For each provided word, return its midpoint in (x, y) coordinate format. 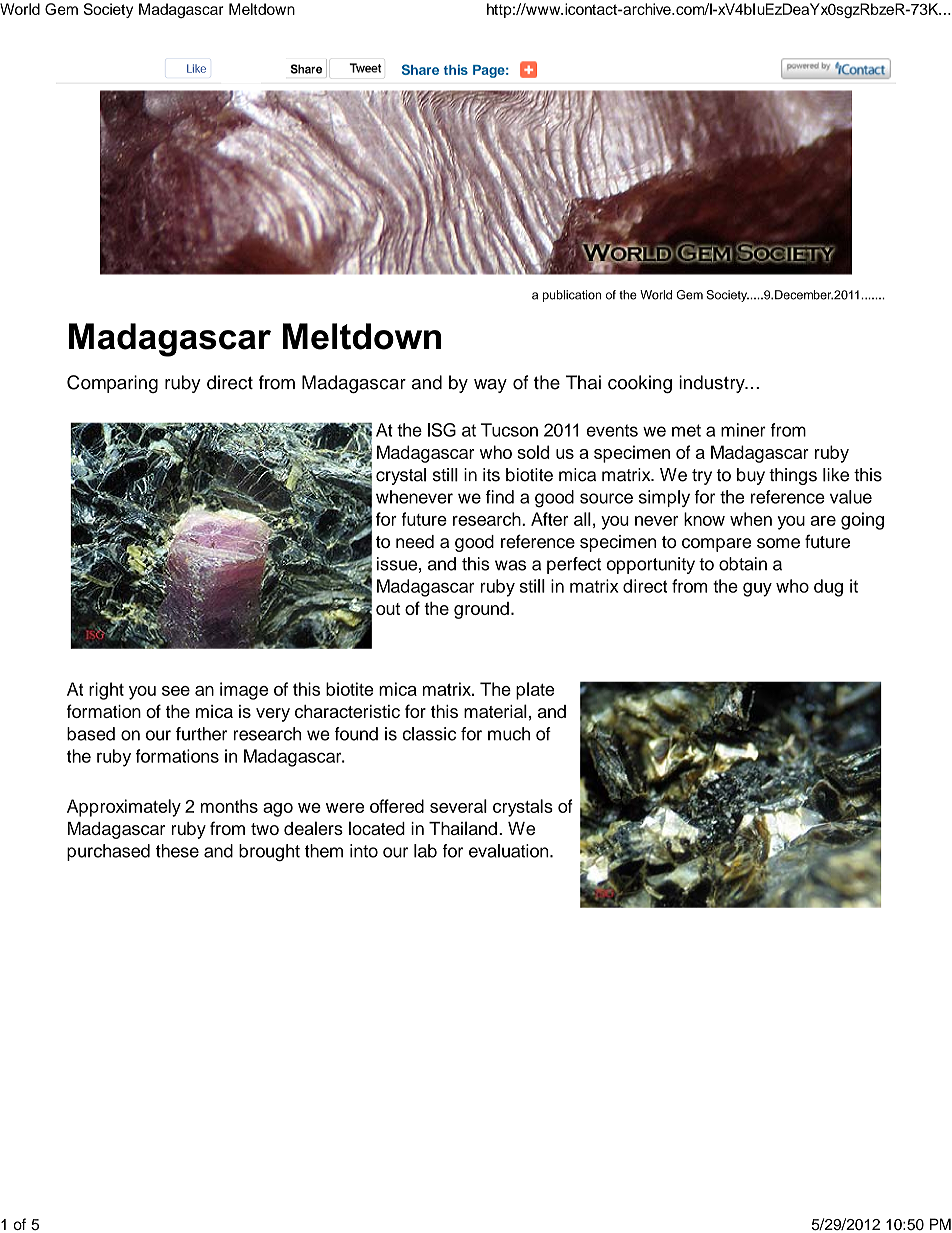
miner (743, 430)
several (458, 806)
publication (572, 296)
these (177, 851)
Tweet (365, 68)
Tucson (509, 430)
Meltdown (262, 9)
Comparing (112, 384)
